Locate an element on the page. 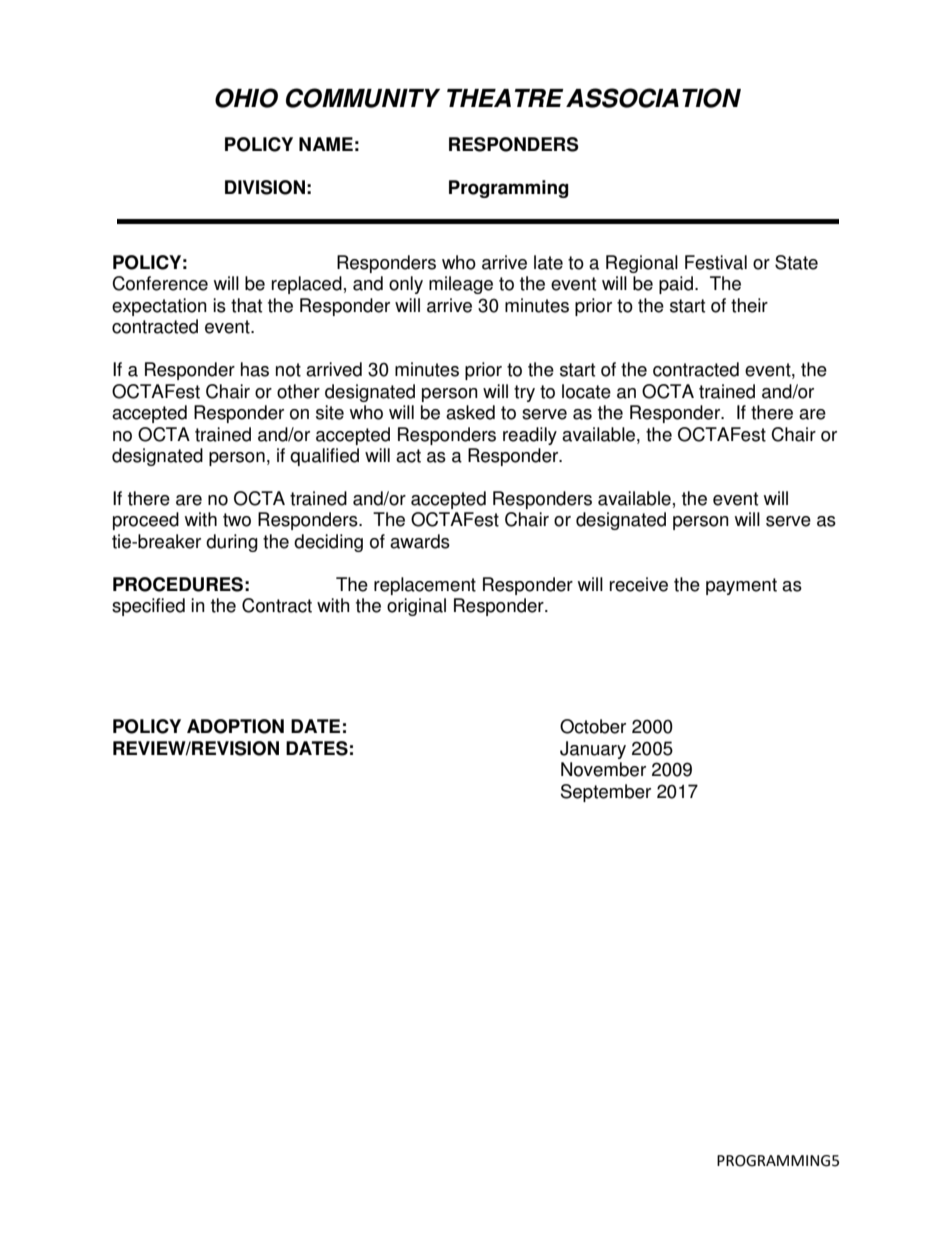 The height and width of the document is (1233, 952). OHIO is located at coordinates (246, 98).
